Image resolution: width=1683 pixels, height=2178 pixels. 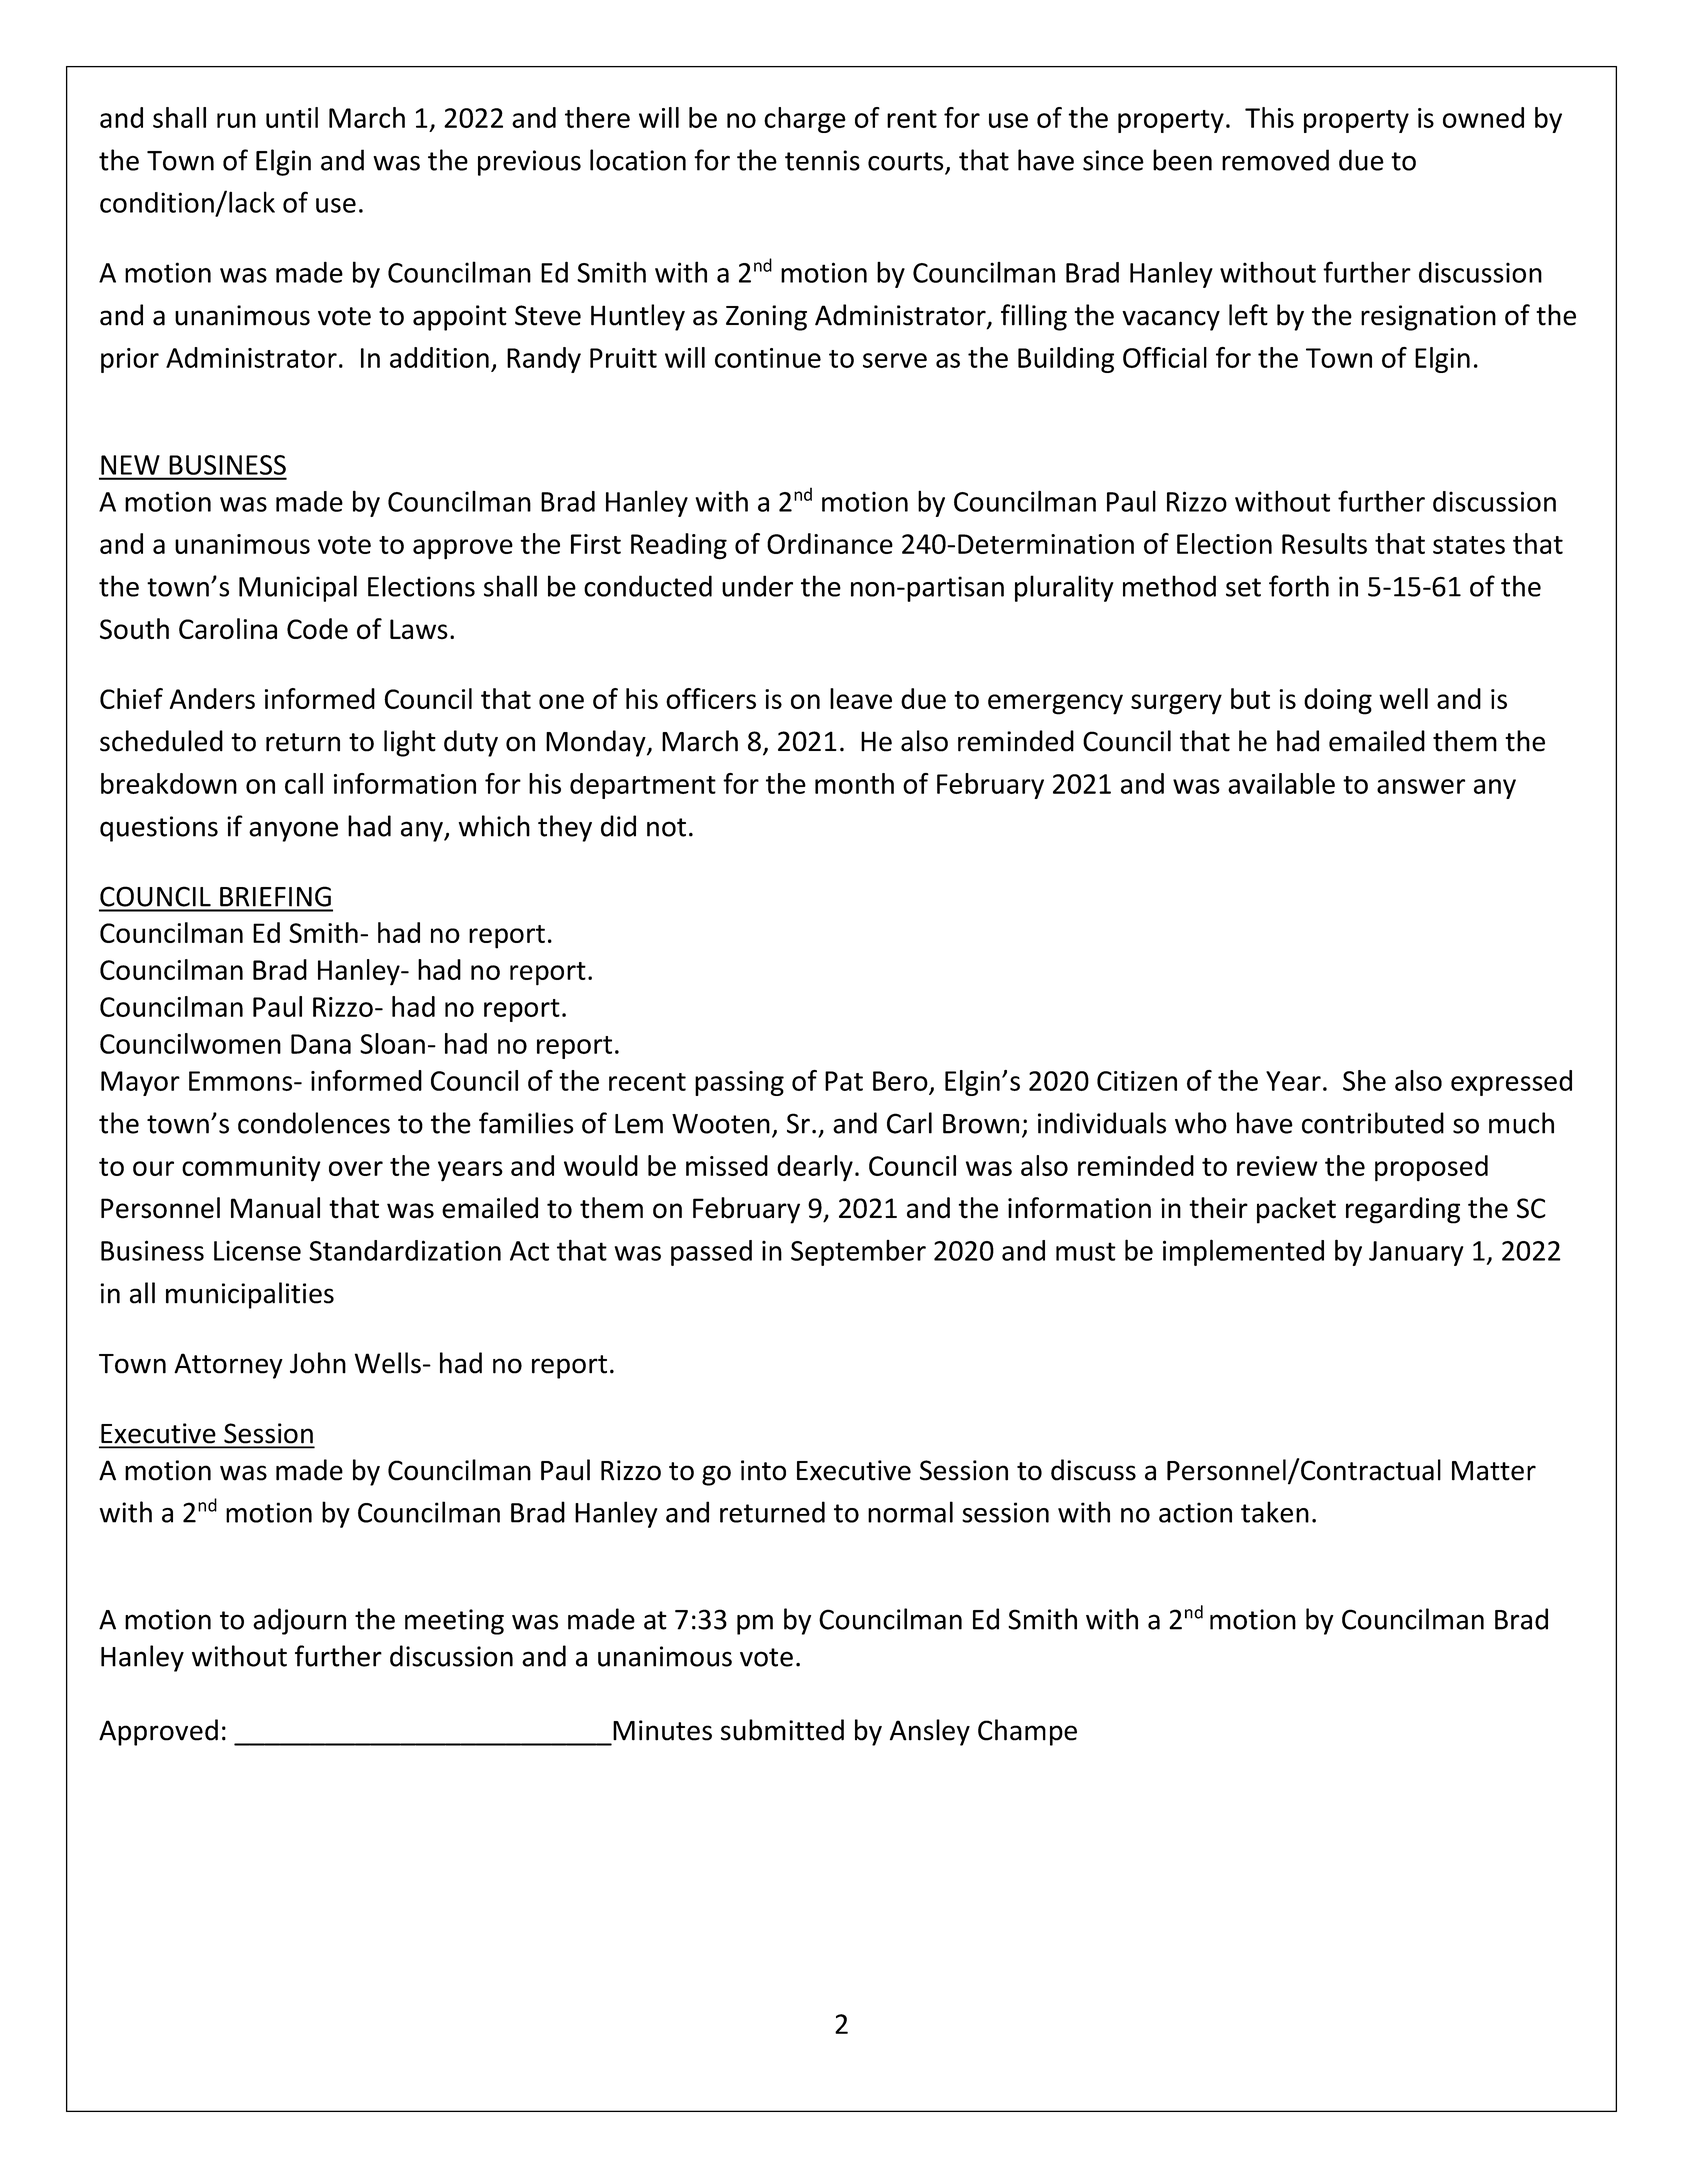 What do you see at coordinates (454, 1622) in the screenshot?
I see `meeting` at bounding box center [454, 1622].
